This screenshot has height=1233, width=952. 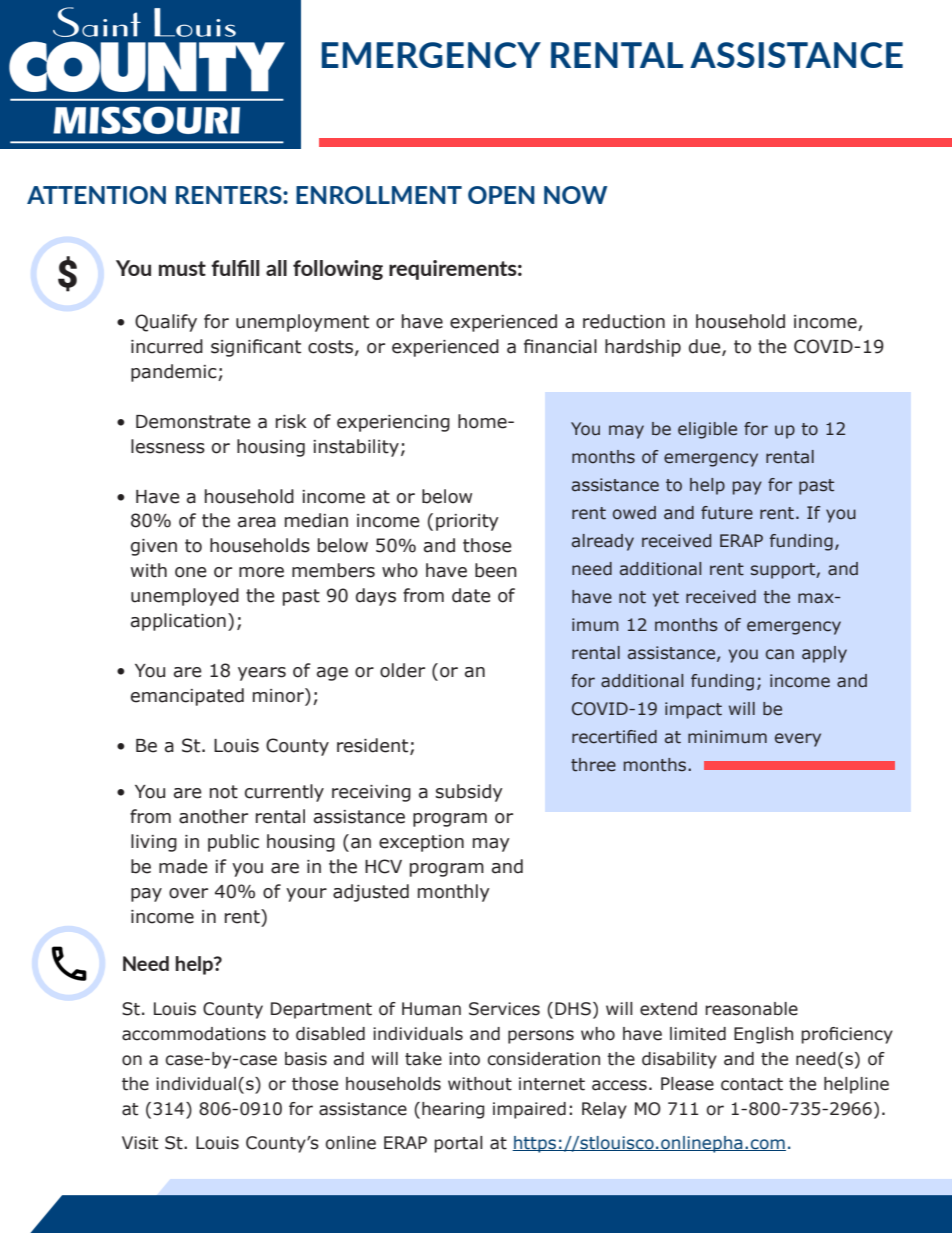 I want to click on subsidy, so click(x=469, y=793).
